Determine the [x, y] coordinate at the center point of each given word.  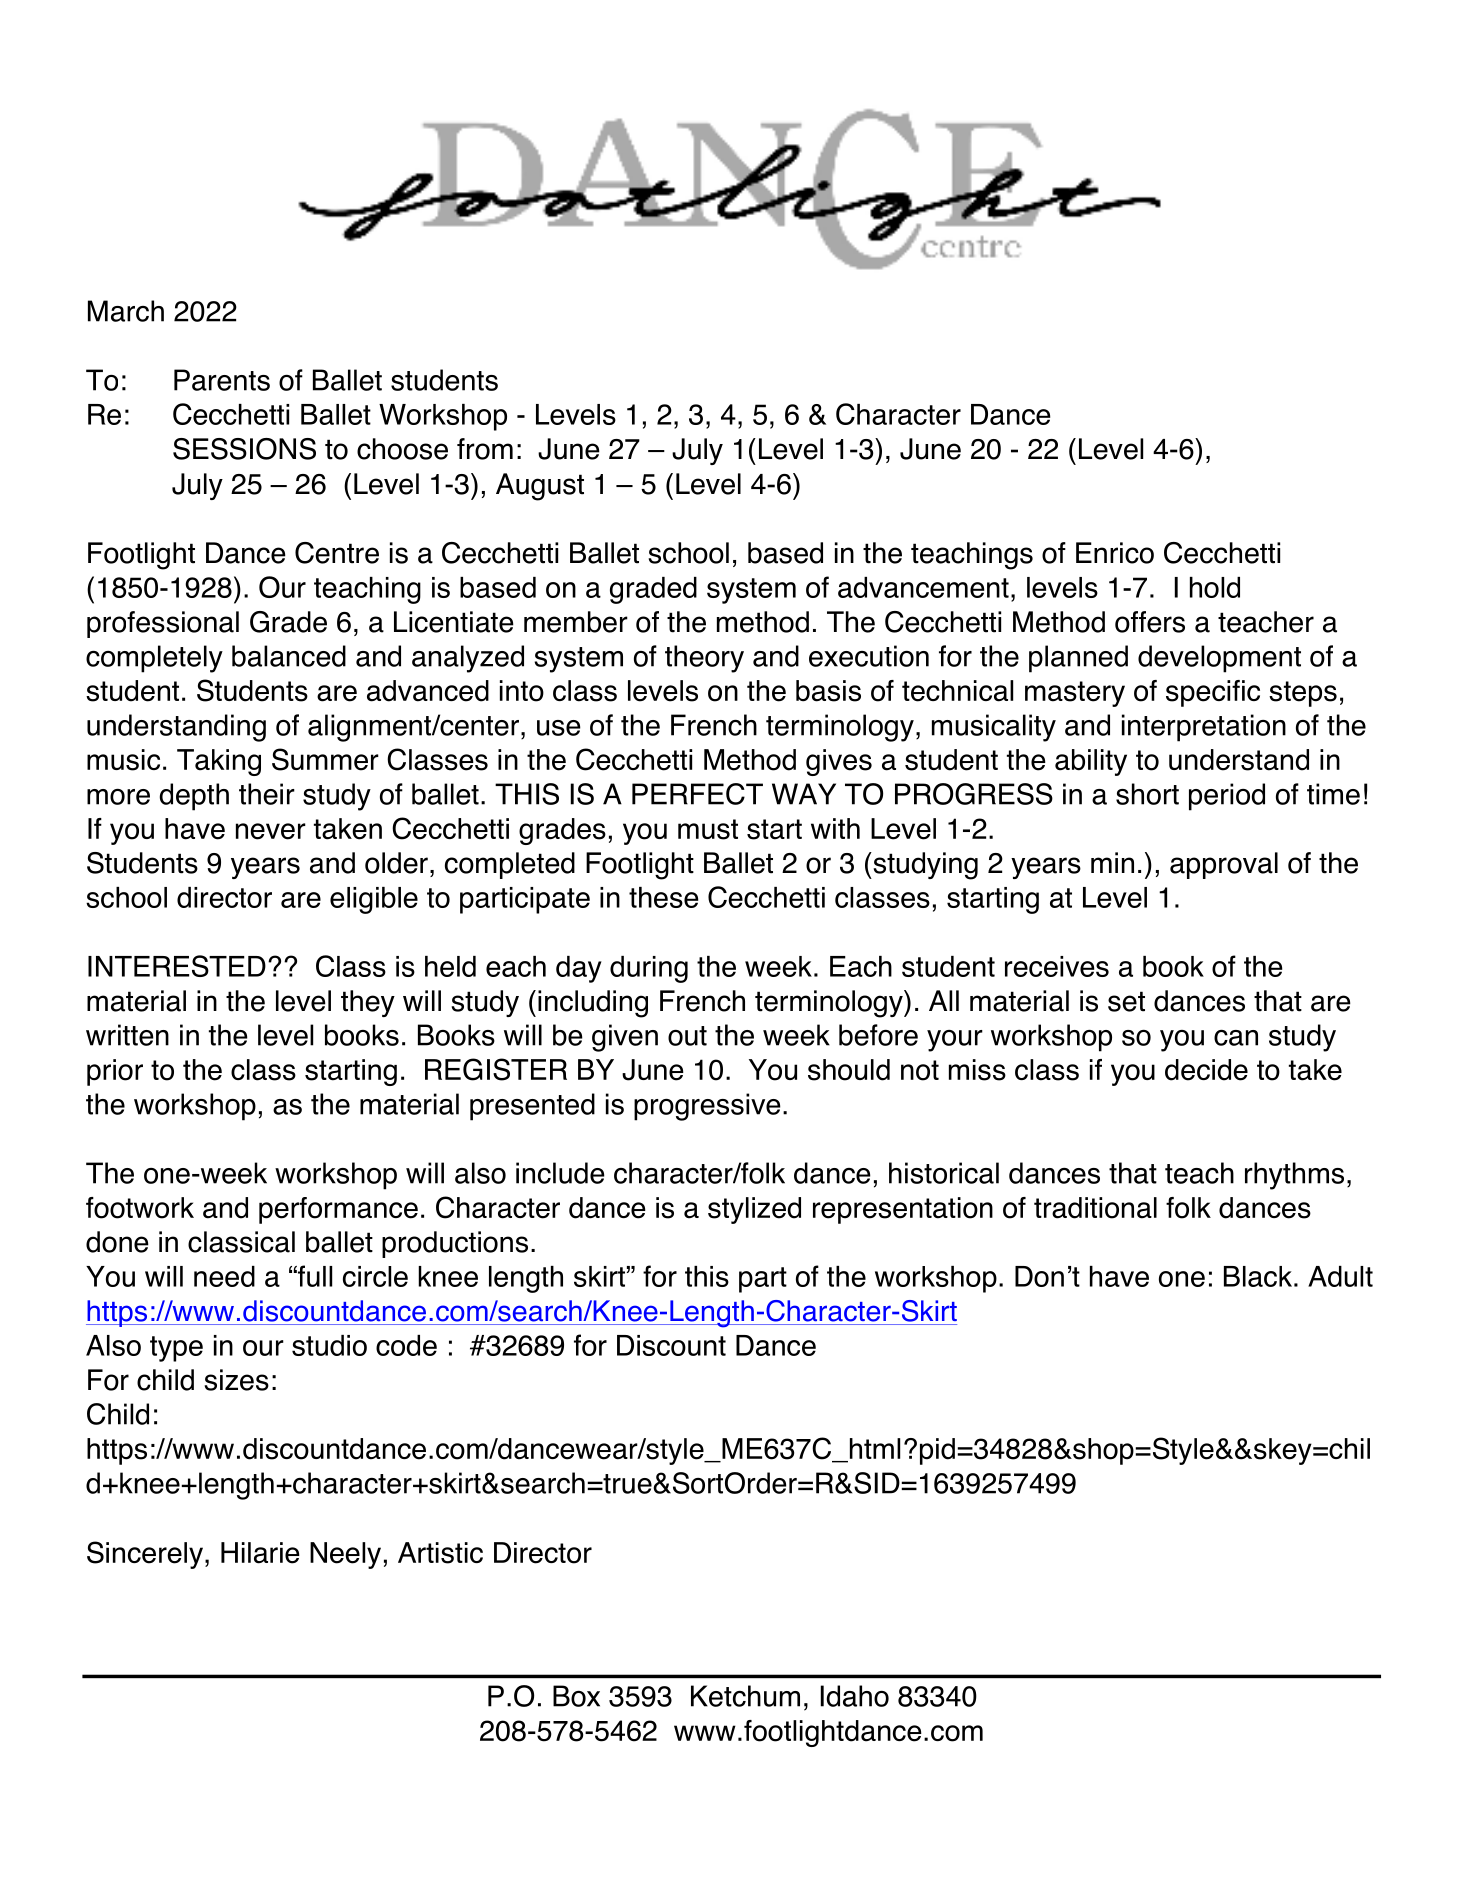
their [267, 794]
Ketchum [745, 1696]
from [485, 449]
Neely [345, 1555]
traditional [1095, 1208]
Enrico [1115, 553]
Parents [222, 380]
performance [338, 1210]
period [1227, 797]
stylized [754, 1210]
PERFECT [697, 794]
